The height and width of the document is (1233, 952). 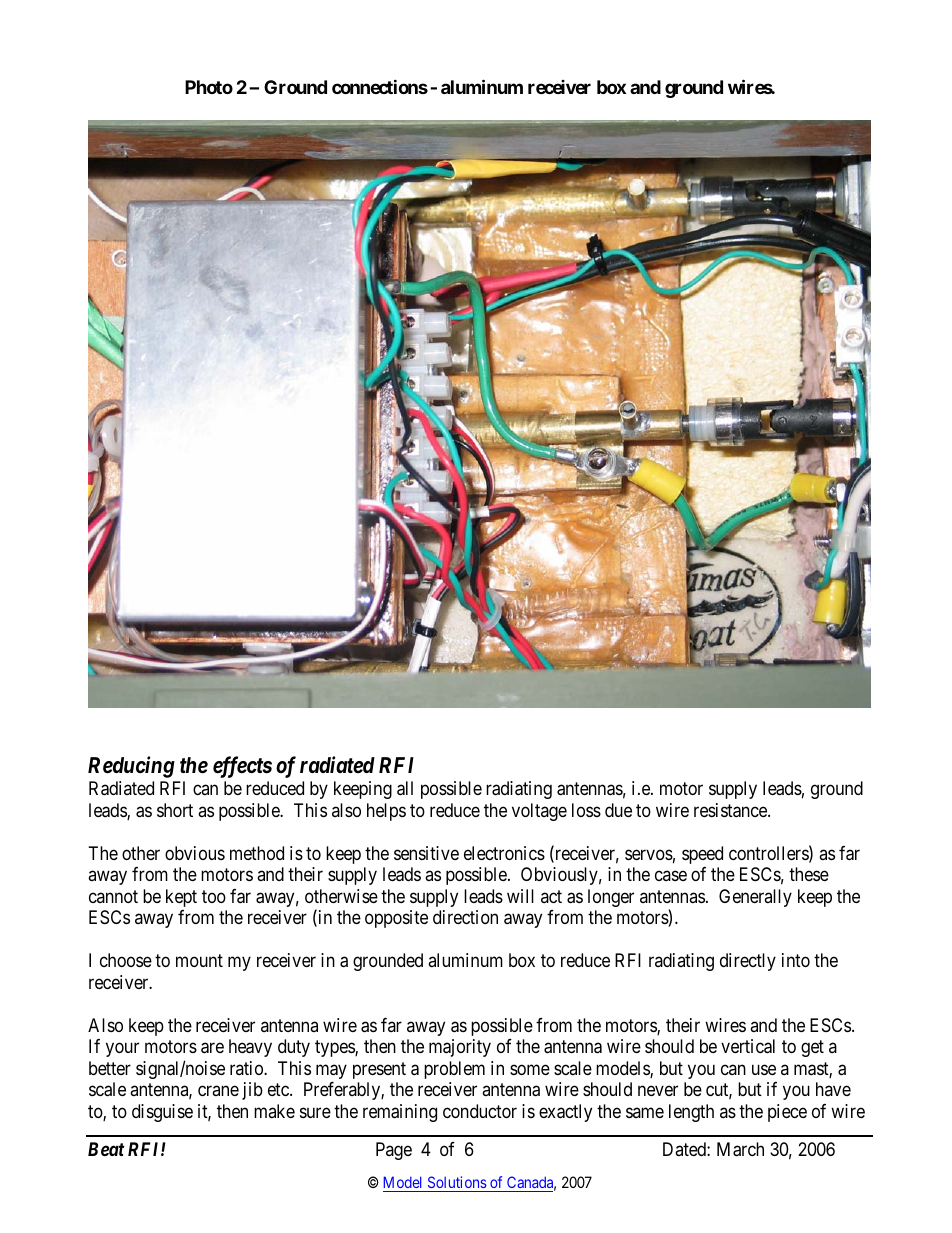 What do you see at coordinates (106, 1149) in the document?
I see `Beat` at bounding box center [106, 1149].
